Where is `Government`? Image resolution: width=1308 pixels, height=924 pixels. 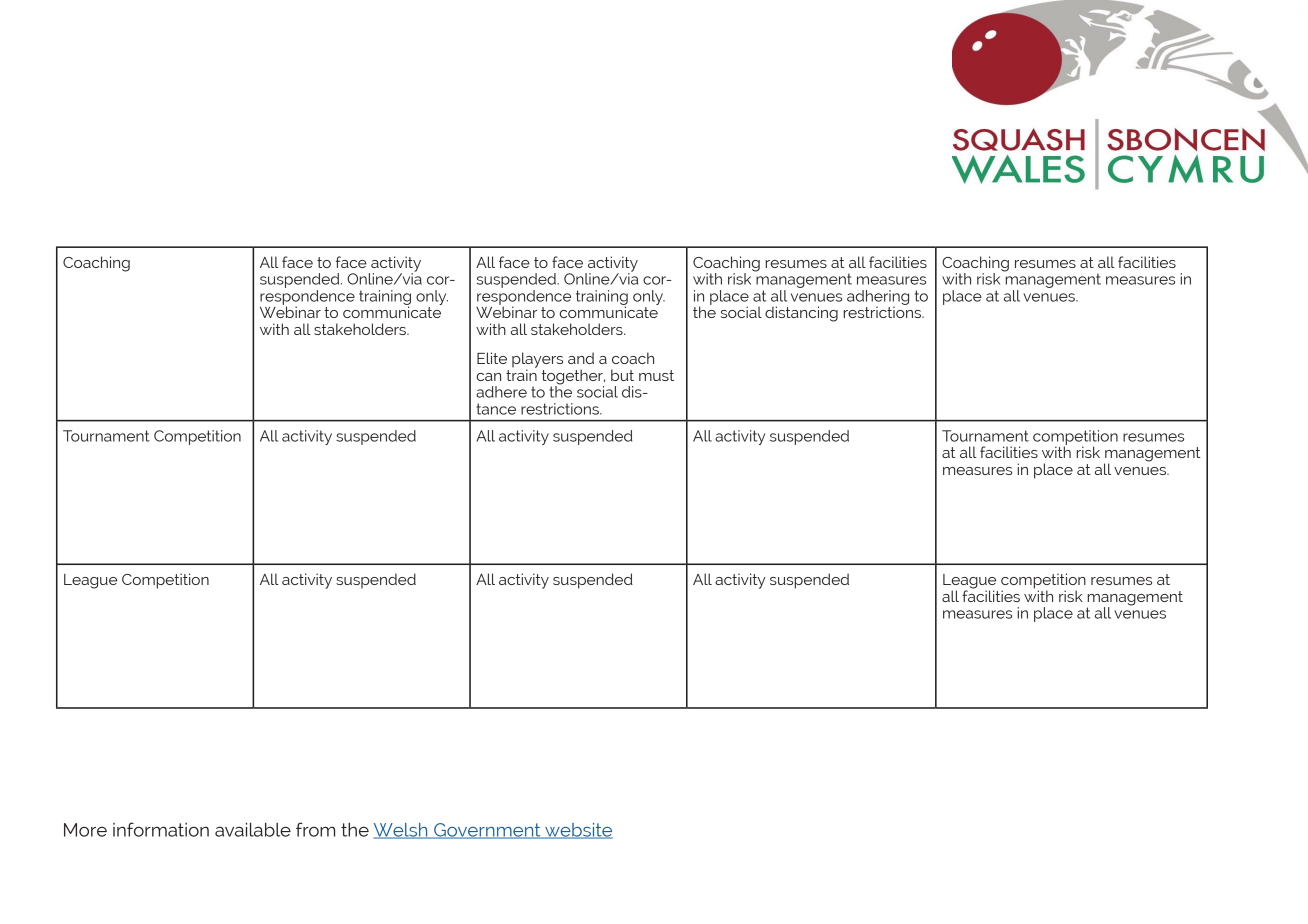 Government is located at coordinates (487, 831).
